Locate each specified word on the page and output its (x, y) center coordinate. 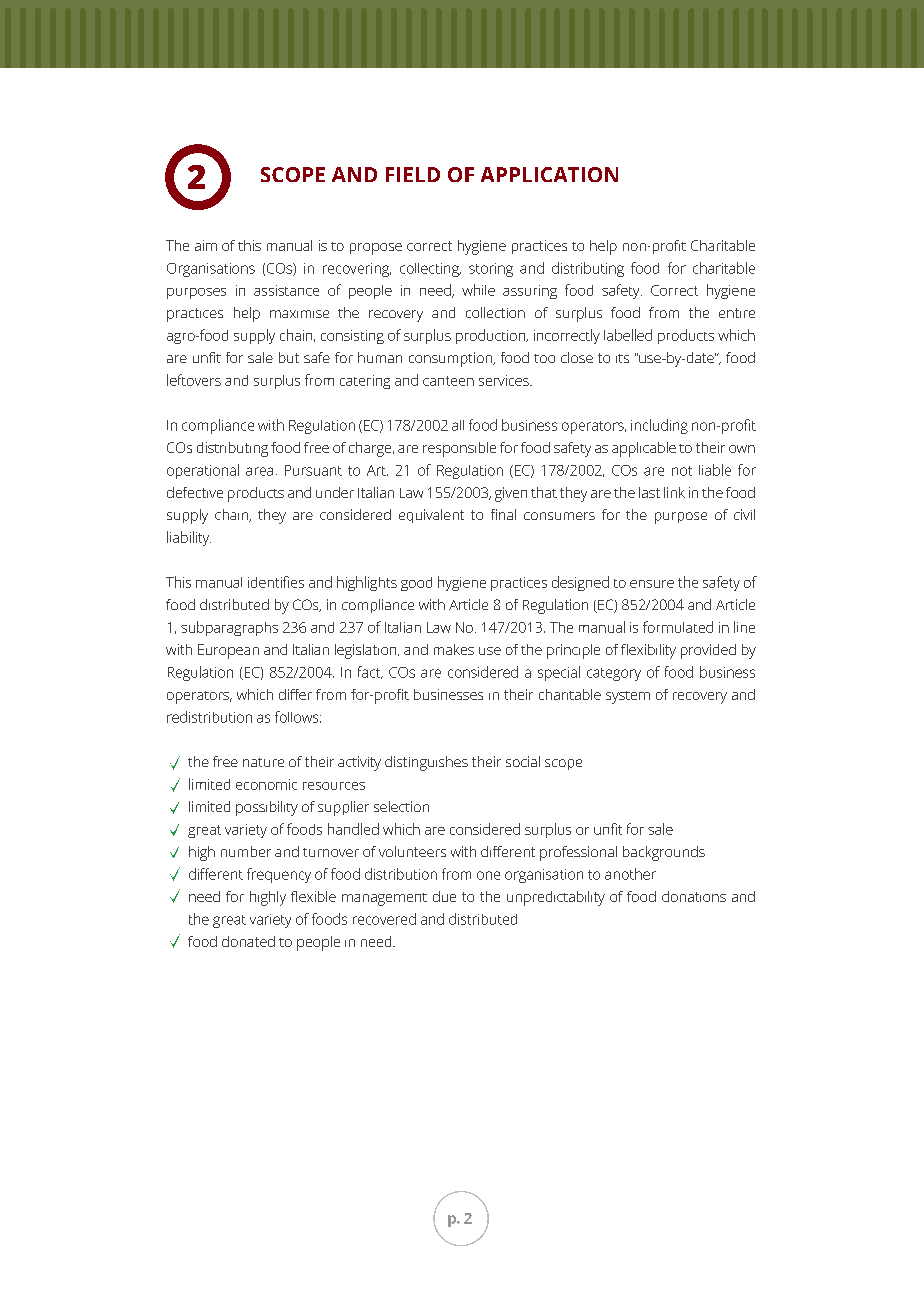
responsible (459, 449)
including (659, 426)
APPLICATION (549, 174)
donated (248, 941)
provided (708, 651)
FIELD (413, 174)
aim (206, 245)
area (259, 471)
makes (454, 649)
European (228, 651)
